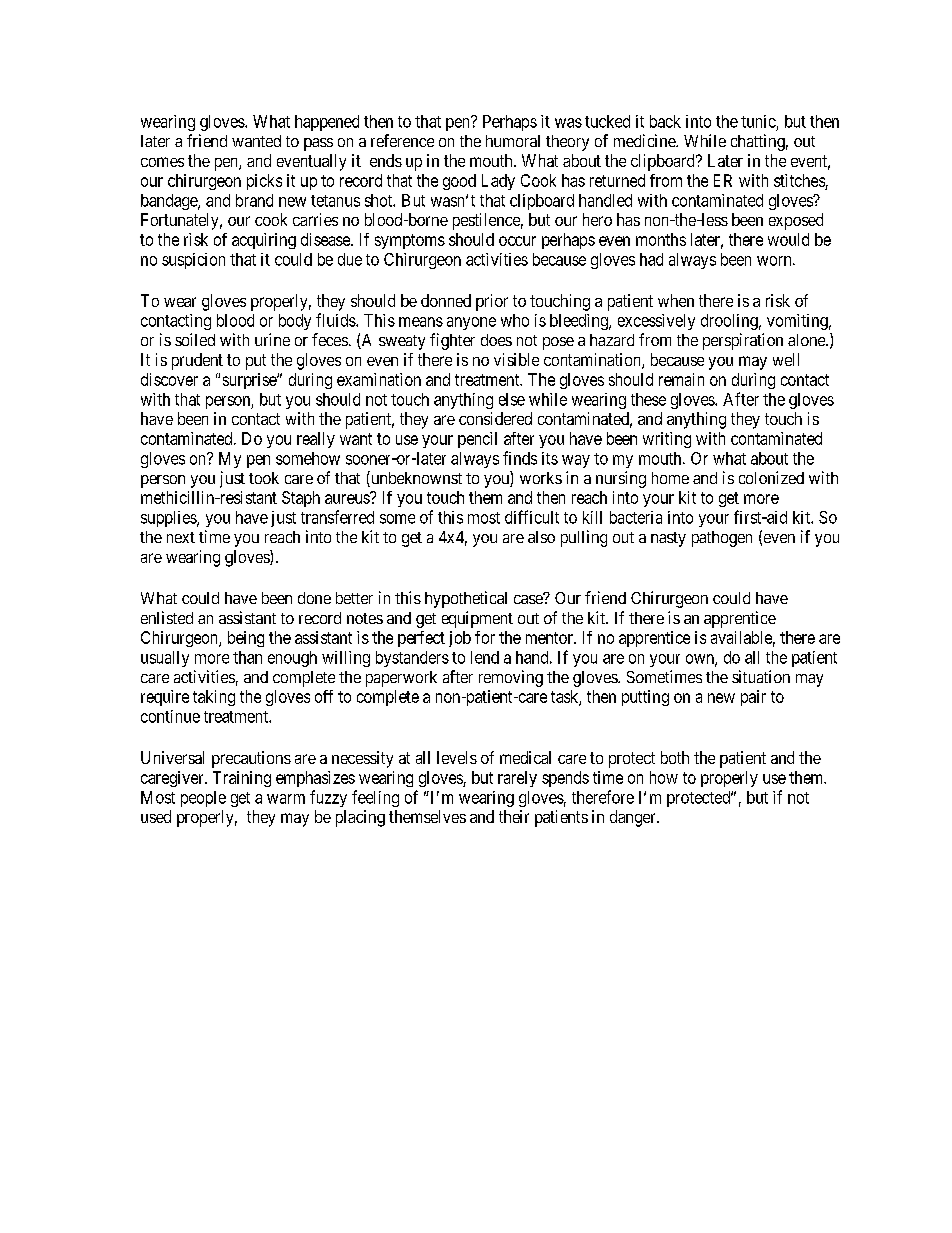 The height and width of the screenshot is (1233, 952). I want to click on their, so click(514, 816).
